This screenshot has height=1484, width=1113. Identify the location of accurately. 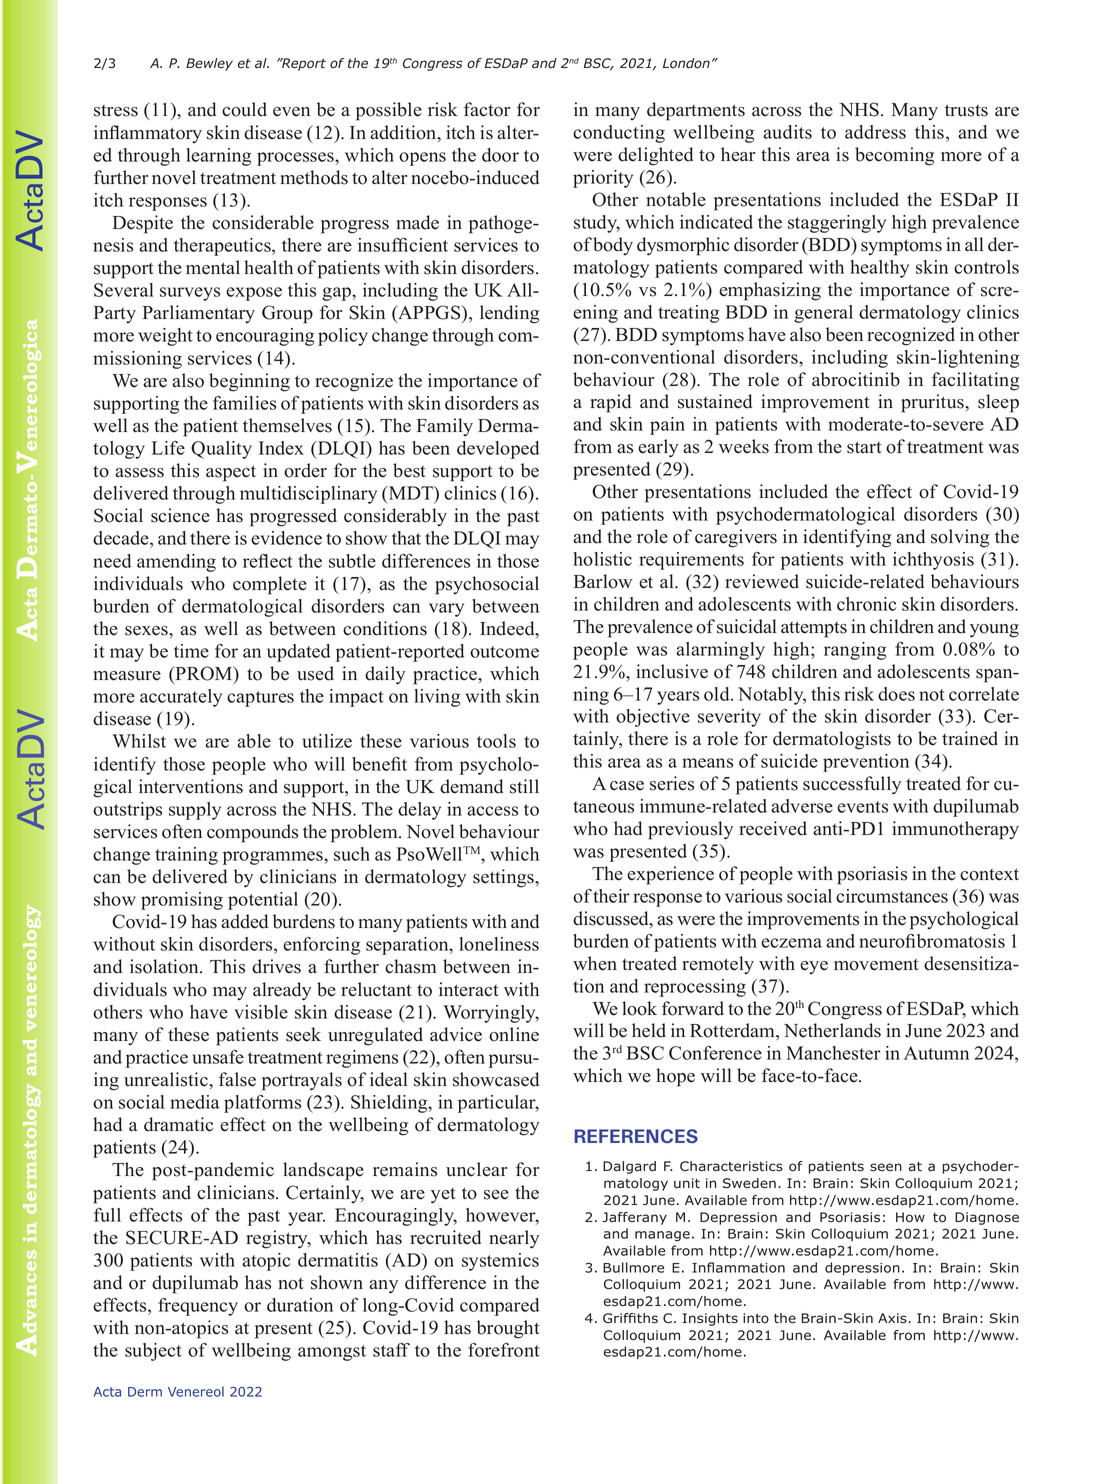
(181, 698).
